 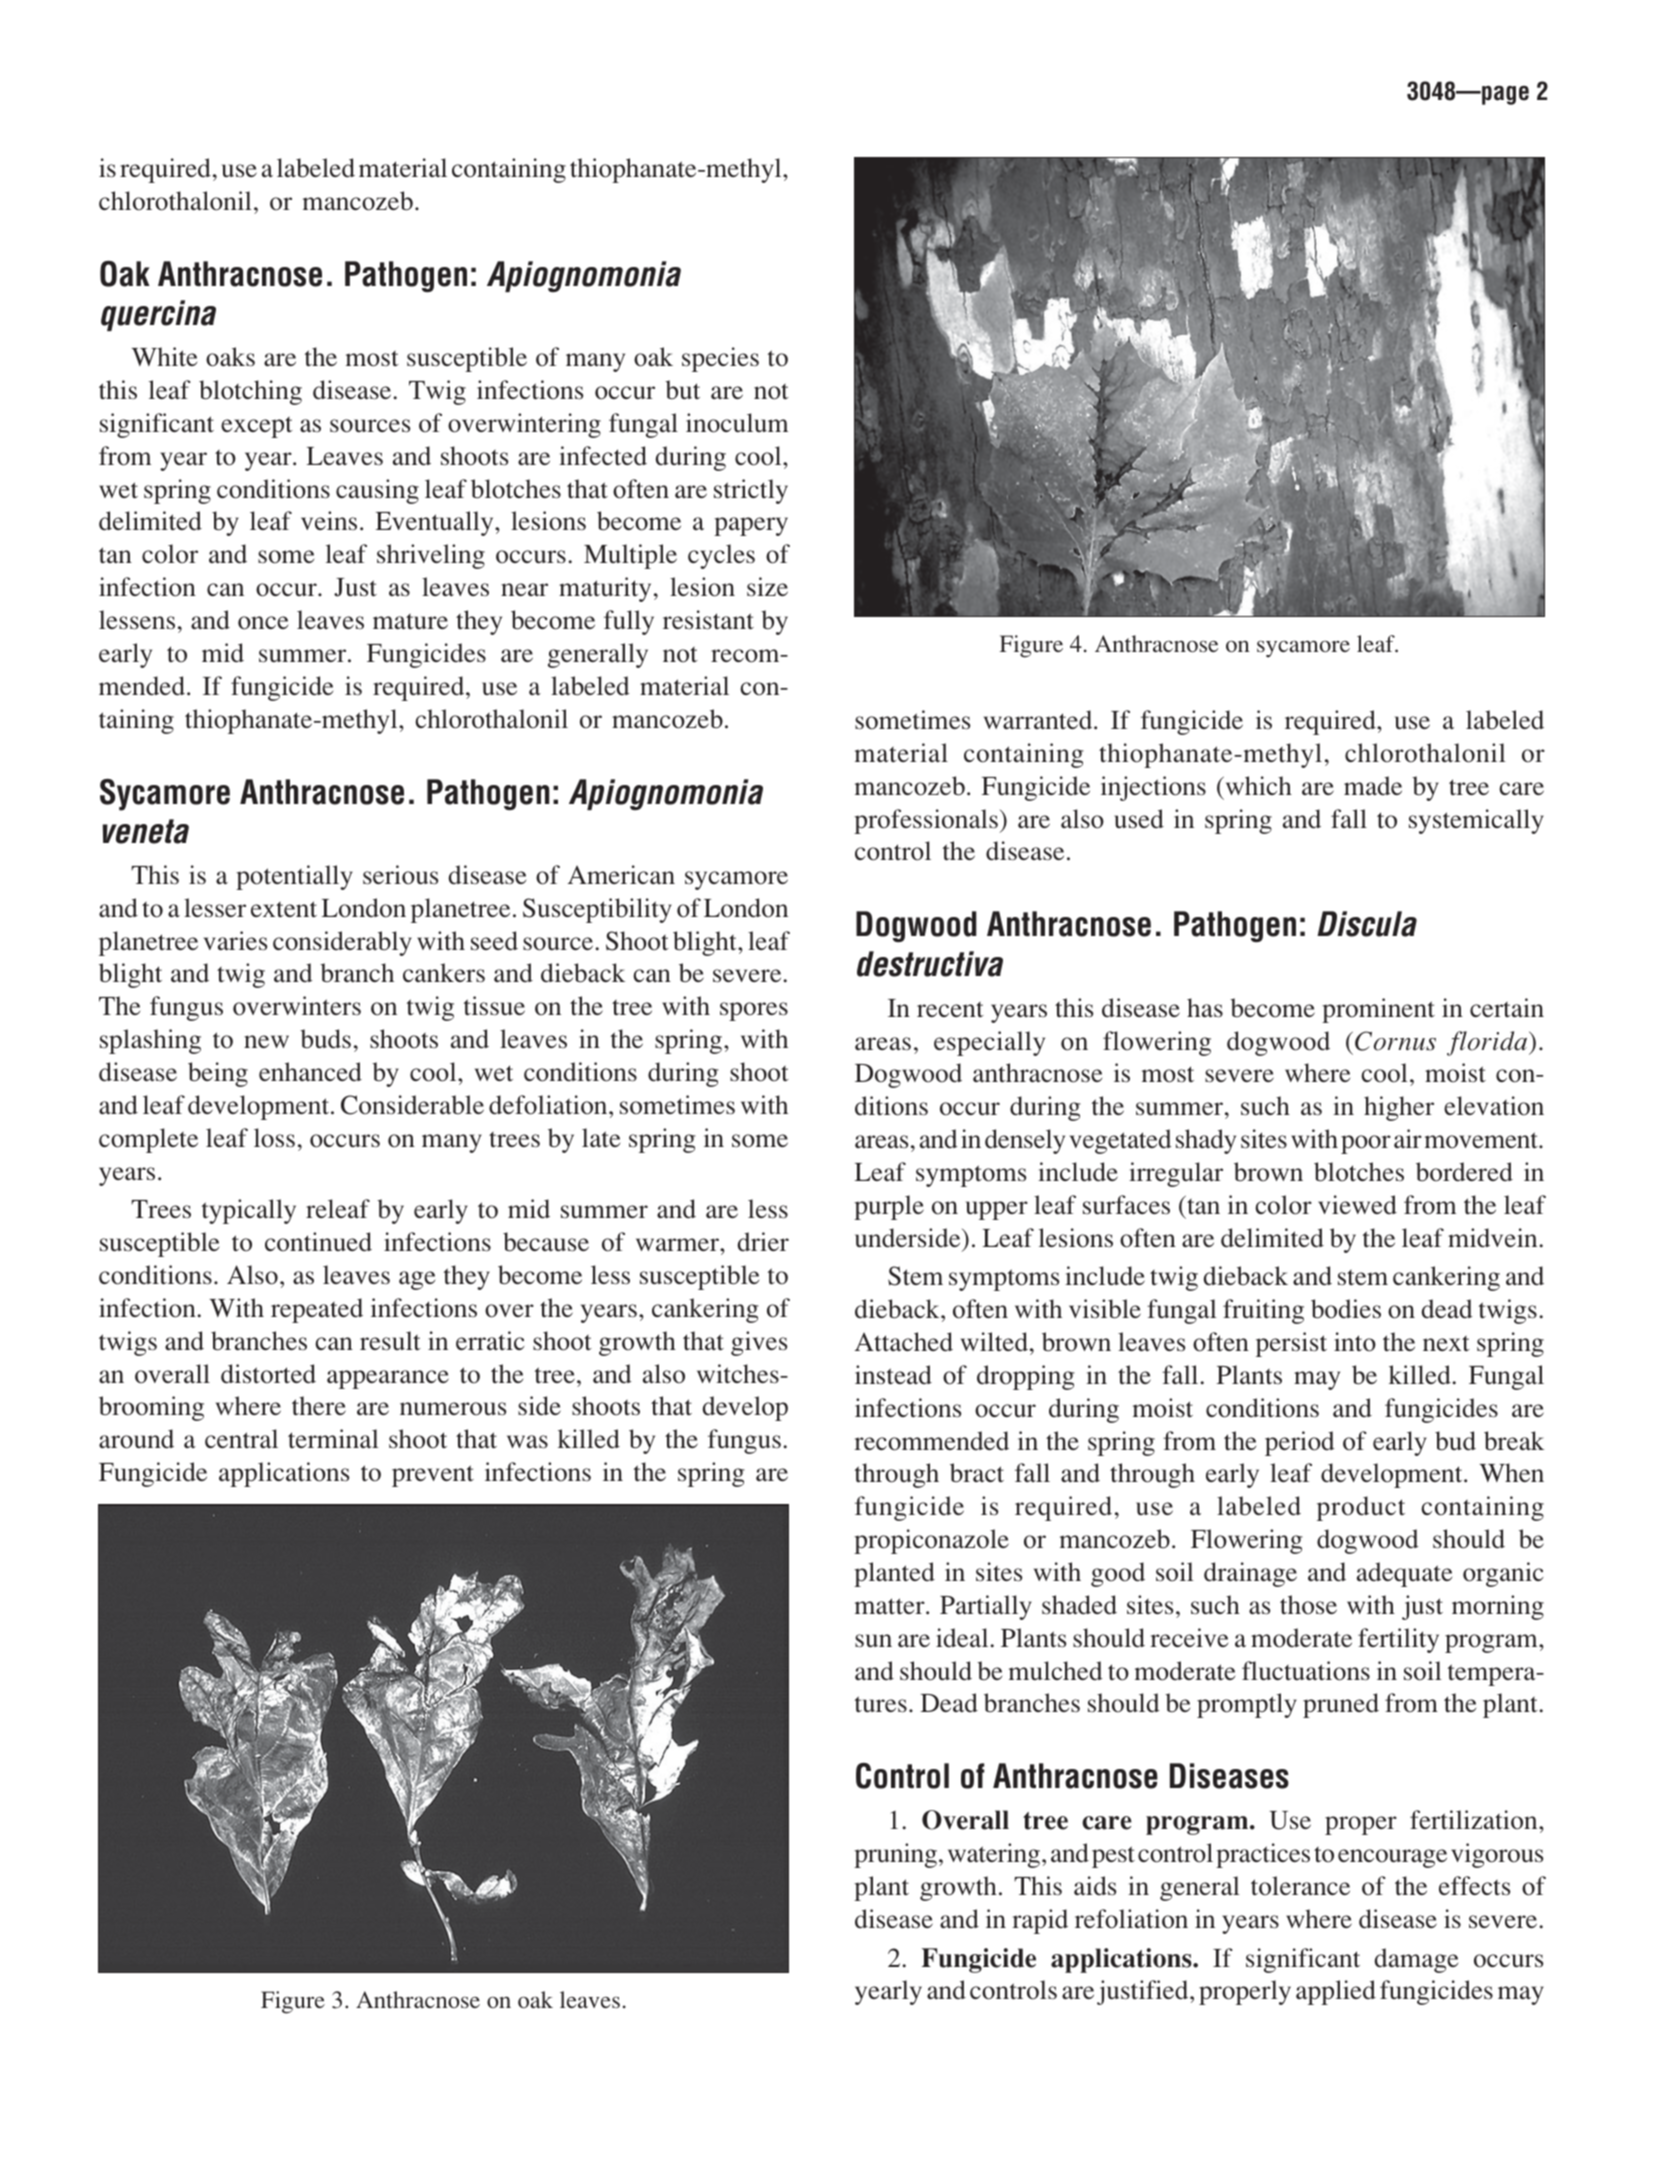 I want to click on except, so click(x=257, y=427).
